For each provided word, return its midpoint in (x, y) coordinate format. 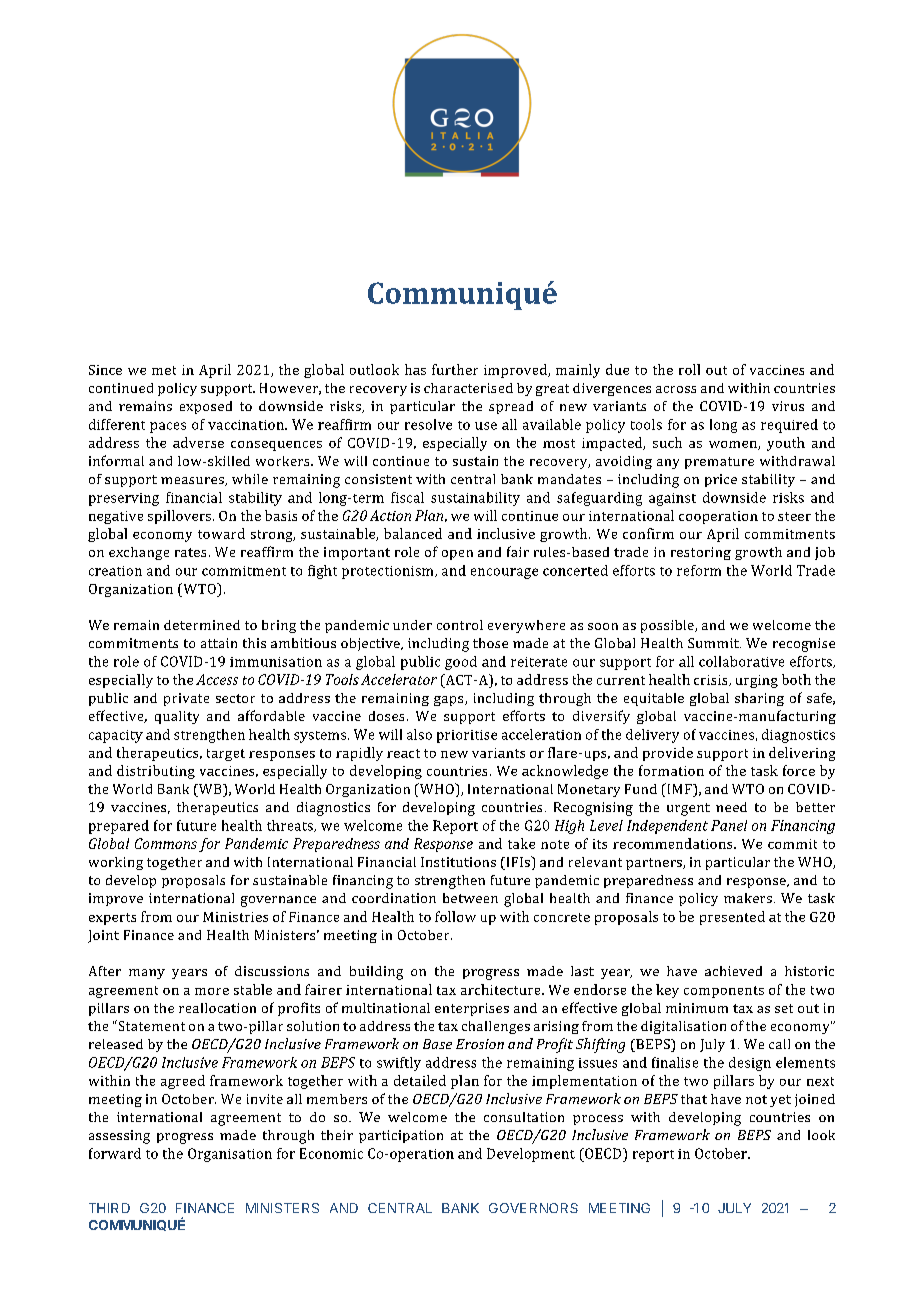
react (403, 753)
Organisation (230, 1155)
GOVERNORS (533, 1208)
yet (780, 1101)
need (731, 807)
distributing (156, 772)
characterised (468, 388)
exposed (206, 407)
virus (788, 406)
